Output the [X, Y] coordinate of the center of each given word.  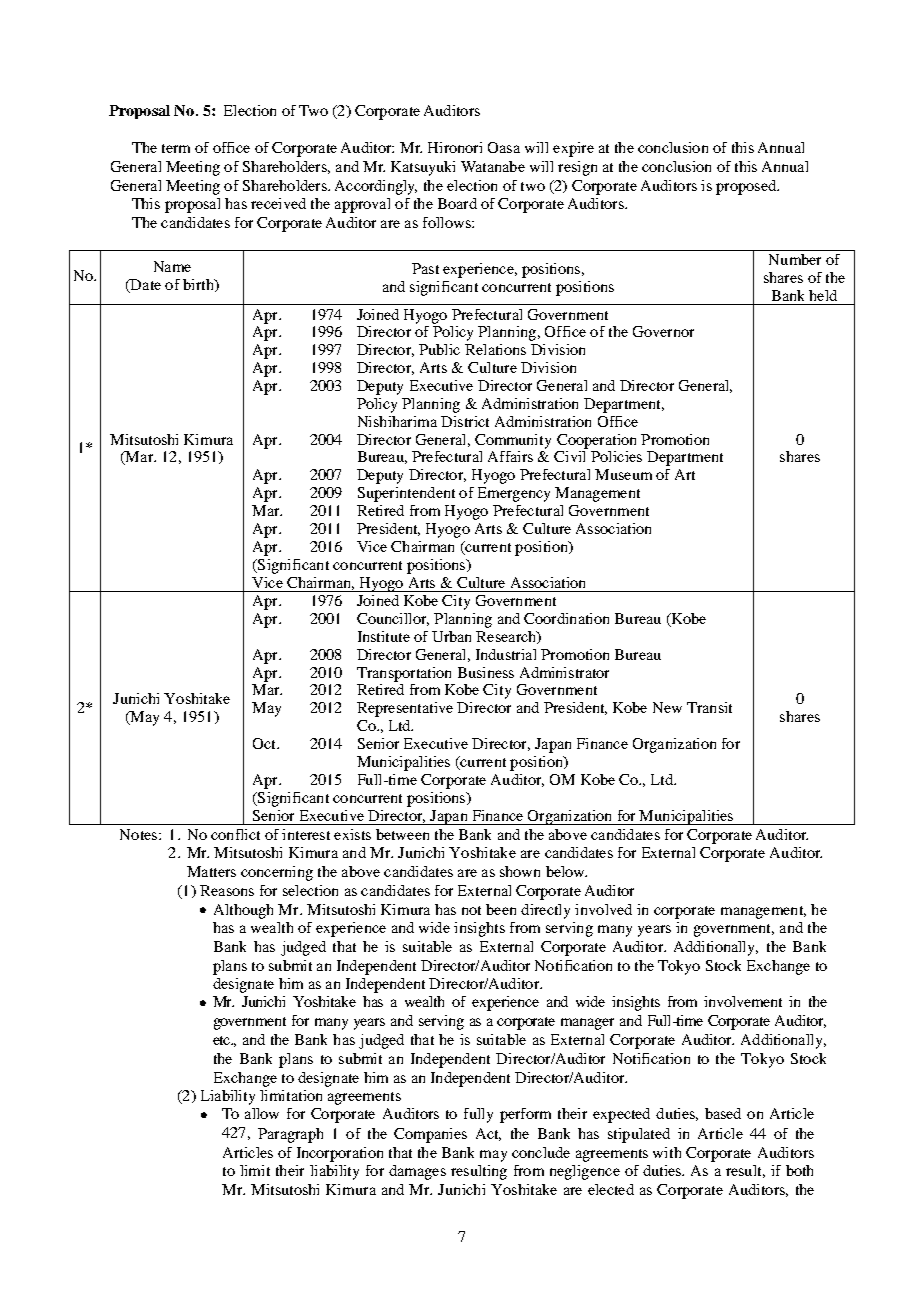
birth [199, 285]
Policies [616, 456]
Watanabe [493, 166]
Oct [265, 743]
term [176, 148]
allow [262, 1113]
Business [486, 672]
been [501, 909]
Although [243, 911]
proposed [747, 187]
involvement [743, 1001]
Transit [709, 707]
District [465, 421]
